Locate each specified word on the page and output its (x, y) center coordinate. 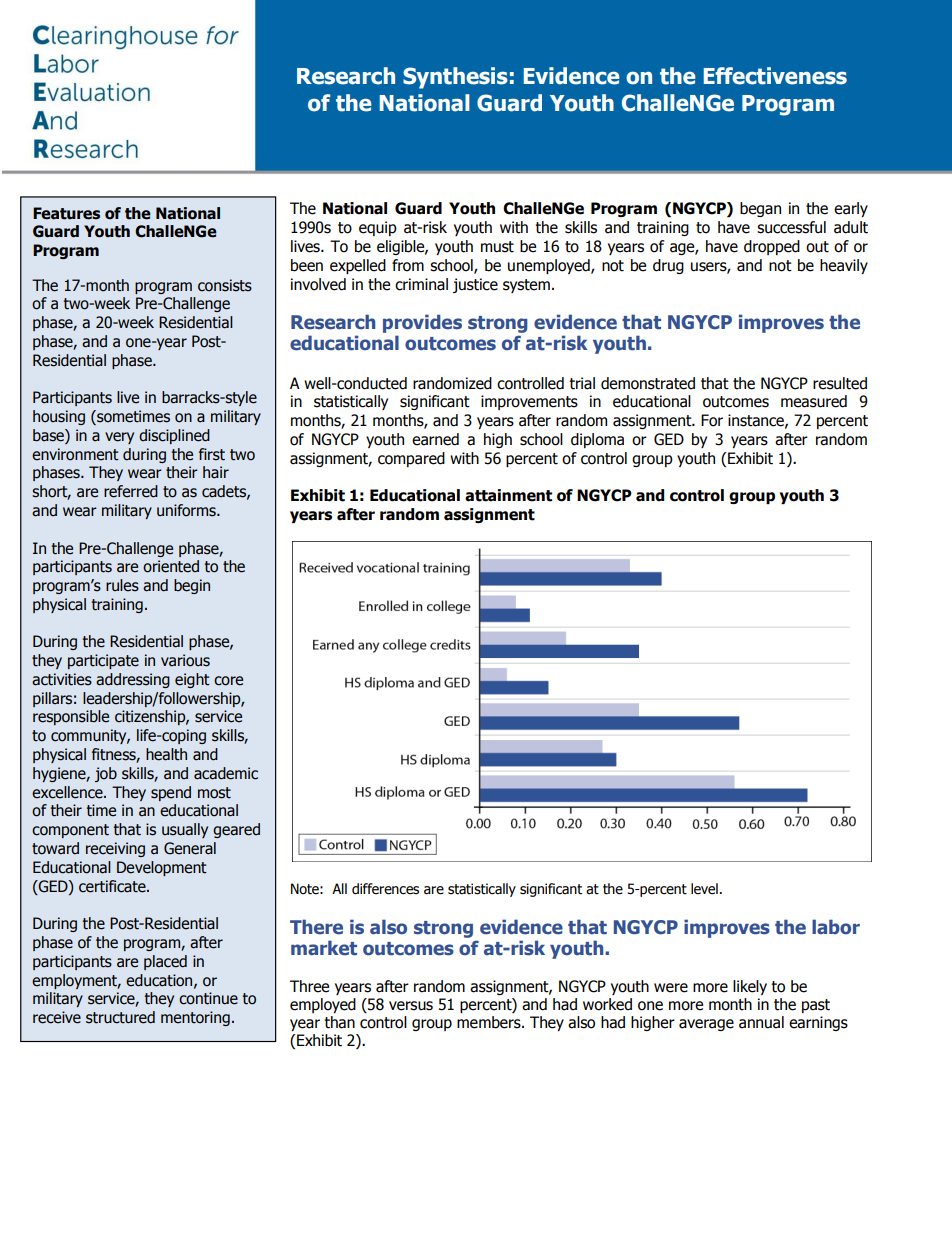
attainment (508, 495)
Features (66, 213)
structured (120, 1017)
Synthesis (455, 78)
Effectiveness (775, 76)
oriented (171, 566)
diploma (597, 440)
